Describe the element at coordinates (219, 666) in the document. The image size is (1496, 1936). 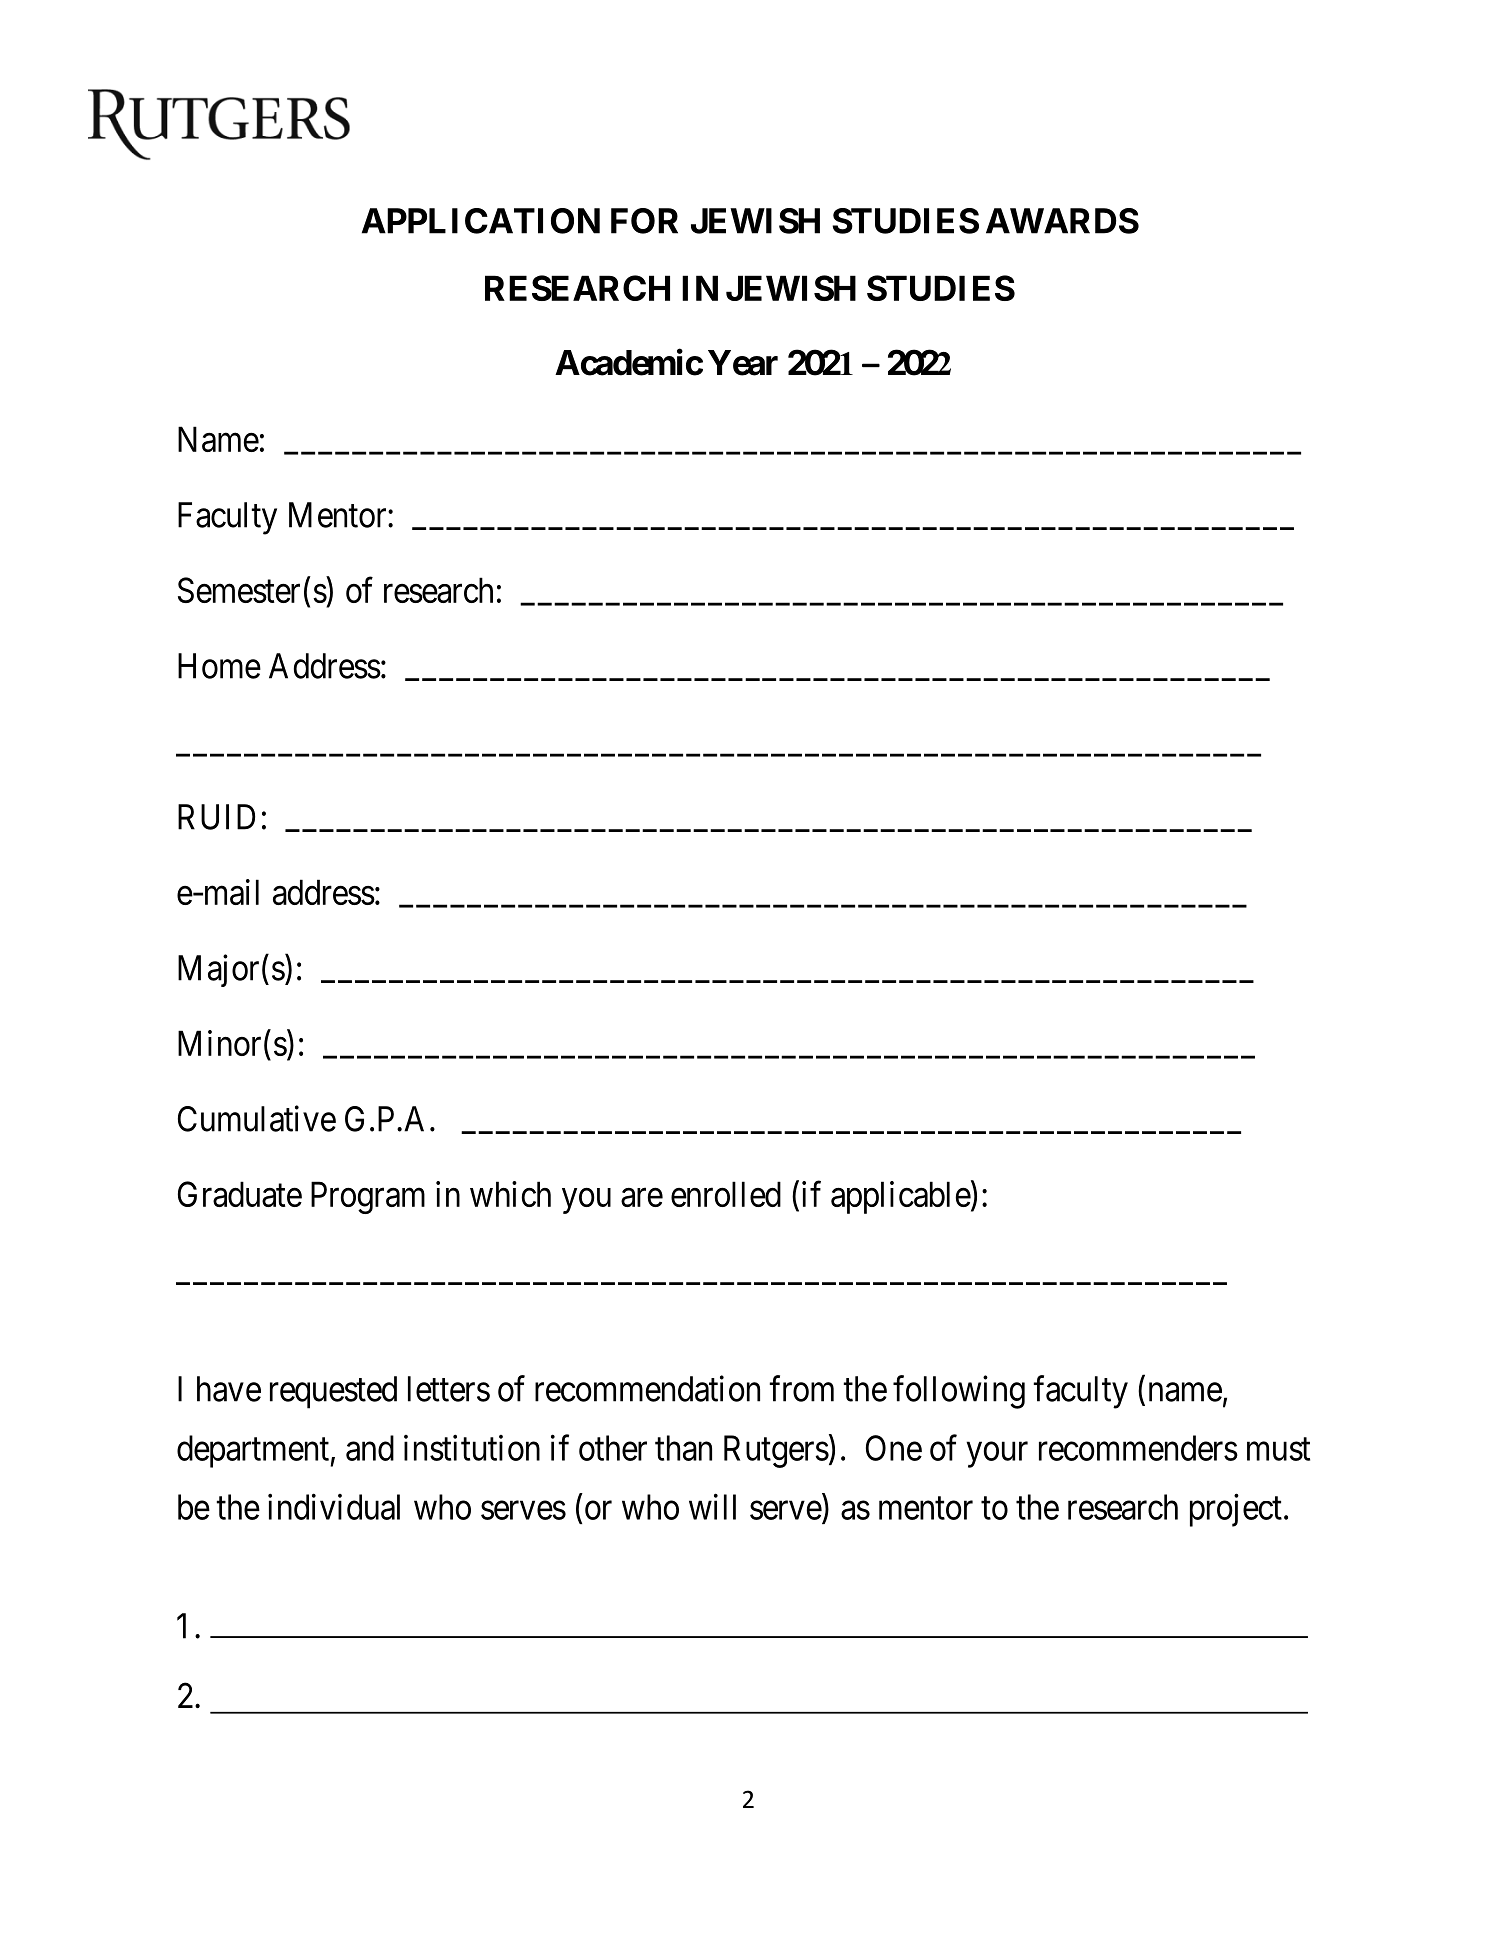
I see `Home` at that location.
